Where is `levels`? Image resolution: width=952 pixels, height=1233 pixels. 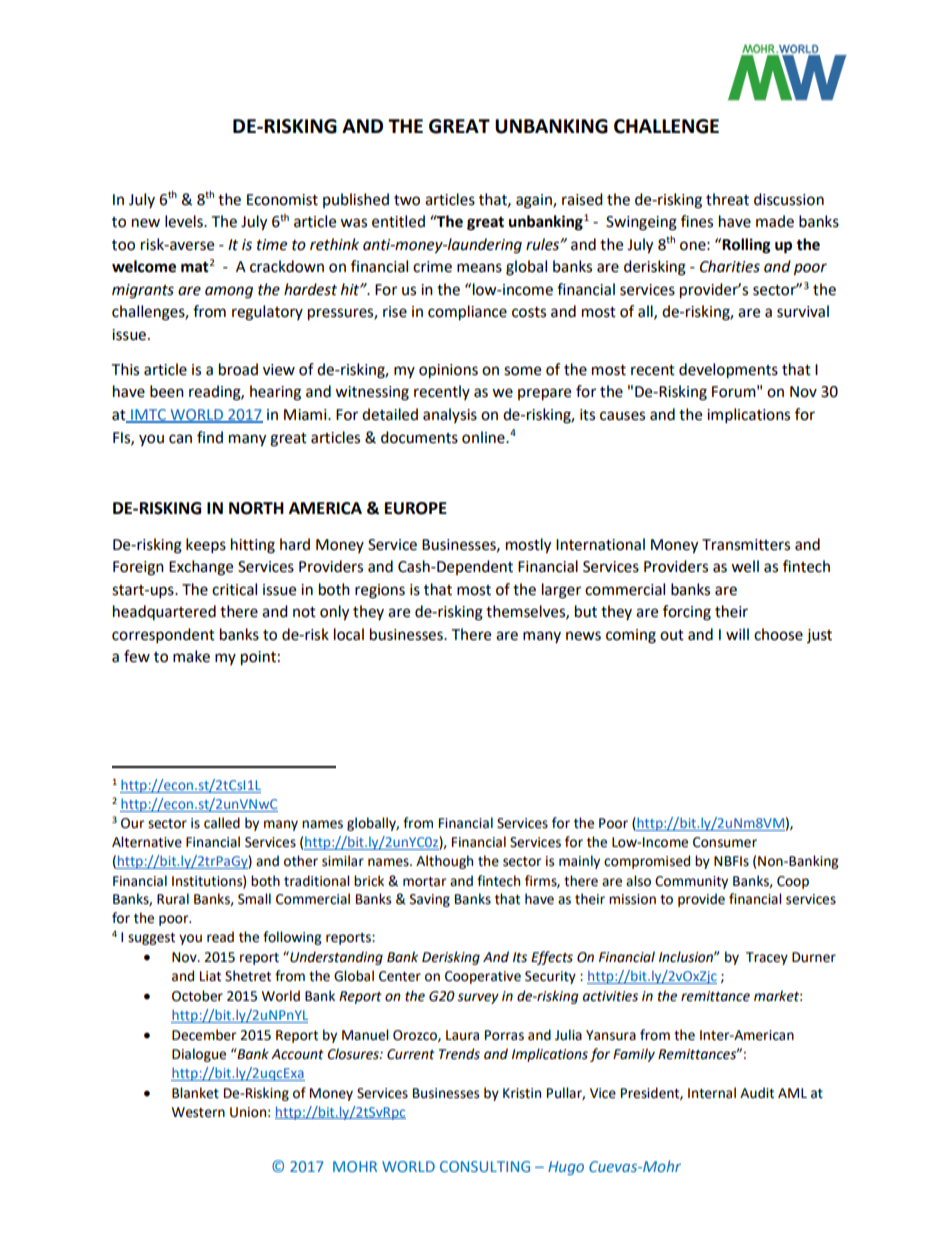
levels is located at coordinates (185, 221).
